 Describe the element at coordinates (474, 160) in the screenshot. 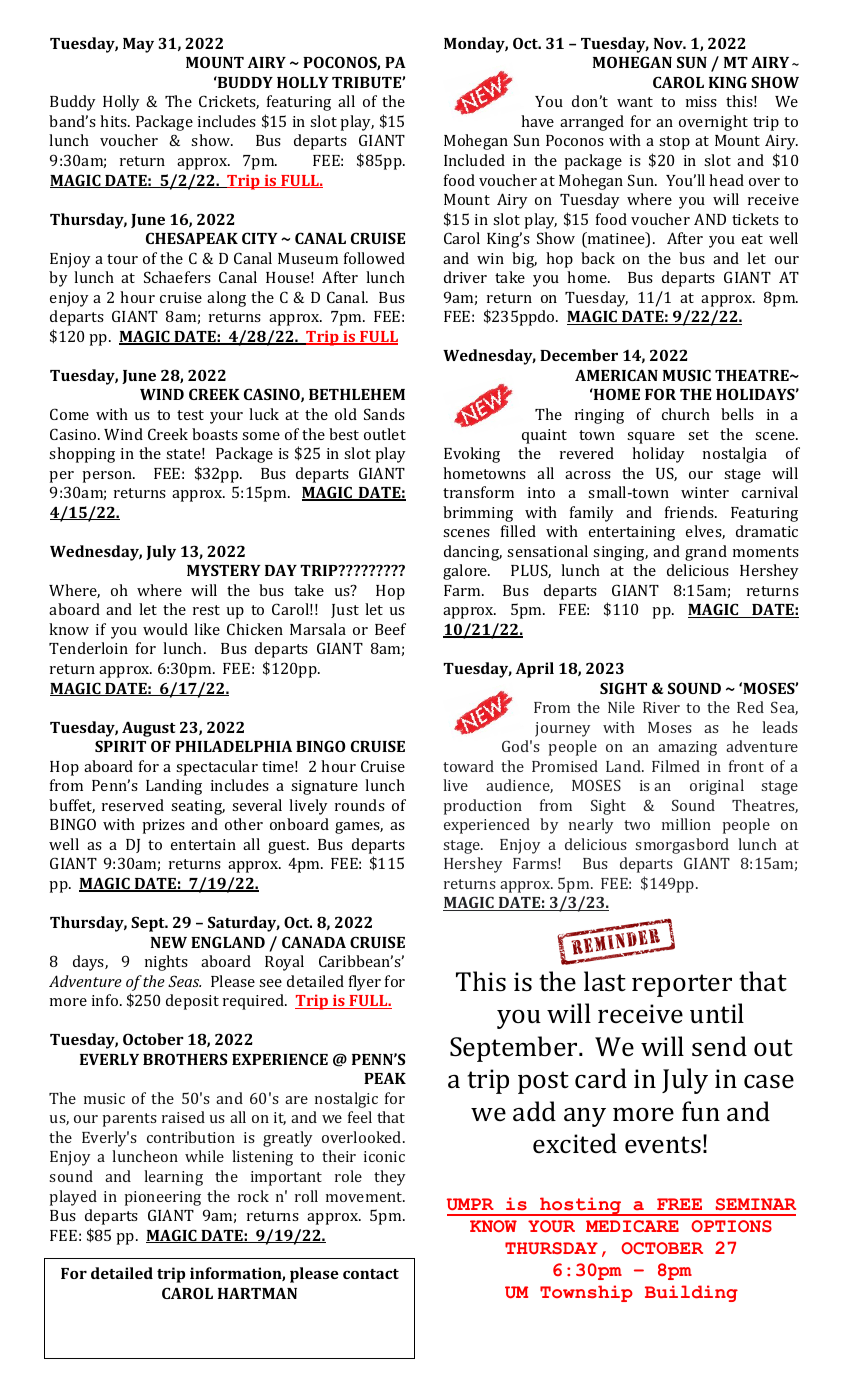

I see `Included` at that location.
